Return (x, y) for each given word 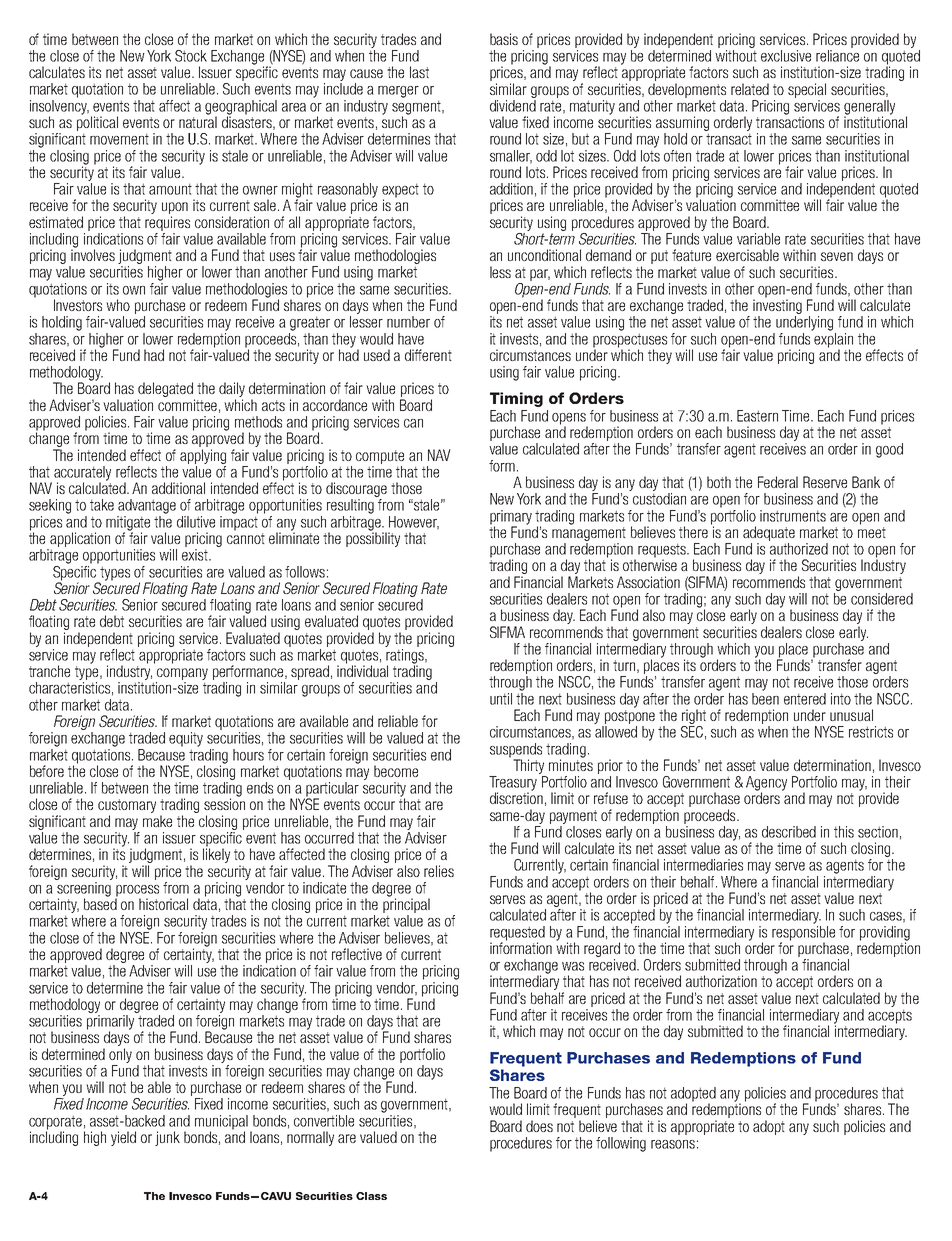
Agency (766, 784)
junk (167, 1138)
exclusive (786, 56)
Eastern (757, 416)
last (419, 72)
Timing (516, 399)
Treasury (513, 784)
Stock (191, 56)
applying (203, 456)
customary (127, 806)
